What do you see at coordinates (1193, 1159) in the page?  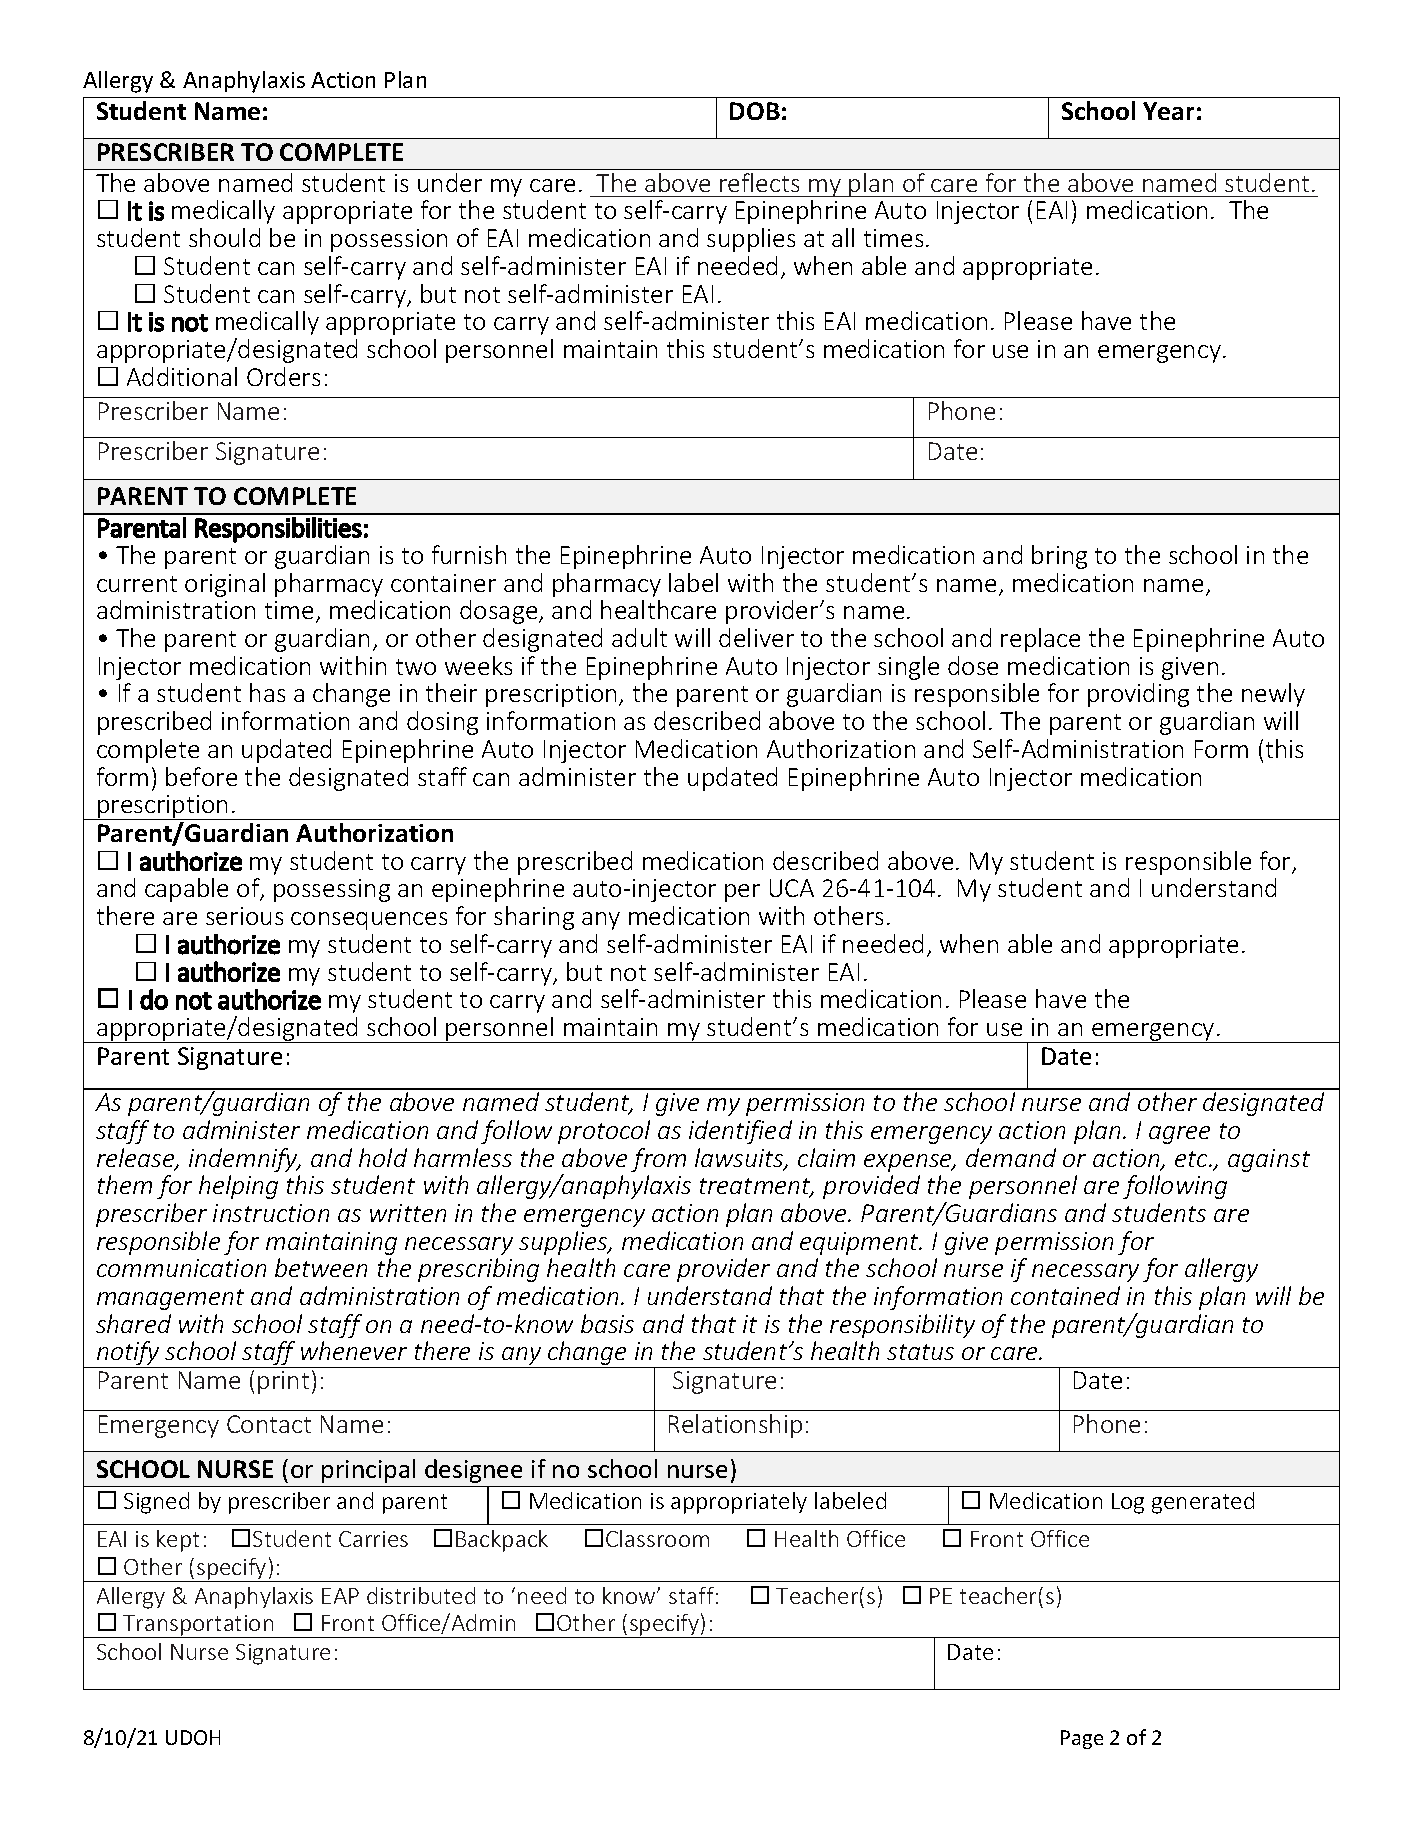 I see `etc` at bounding box center [1193, 1159].
